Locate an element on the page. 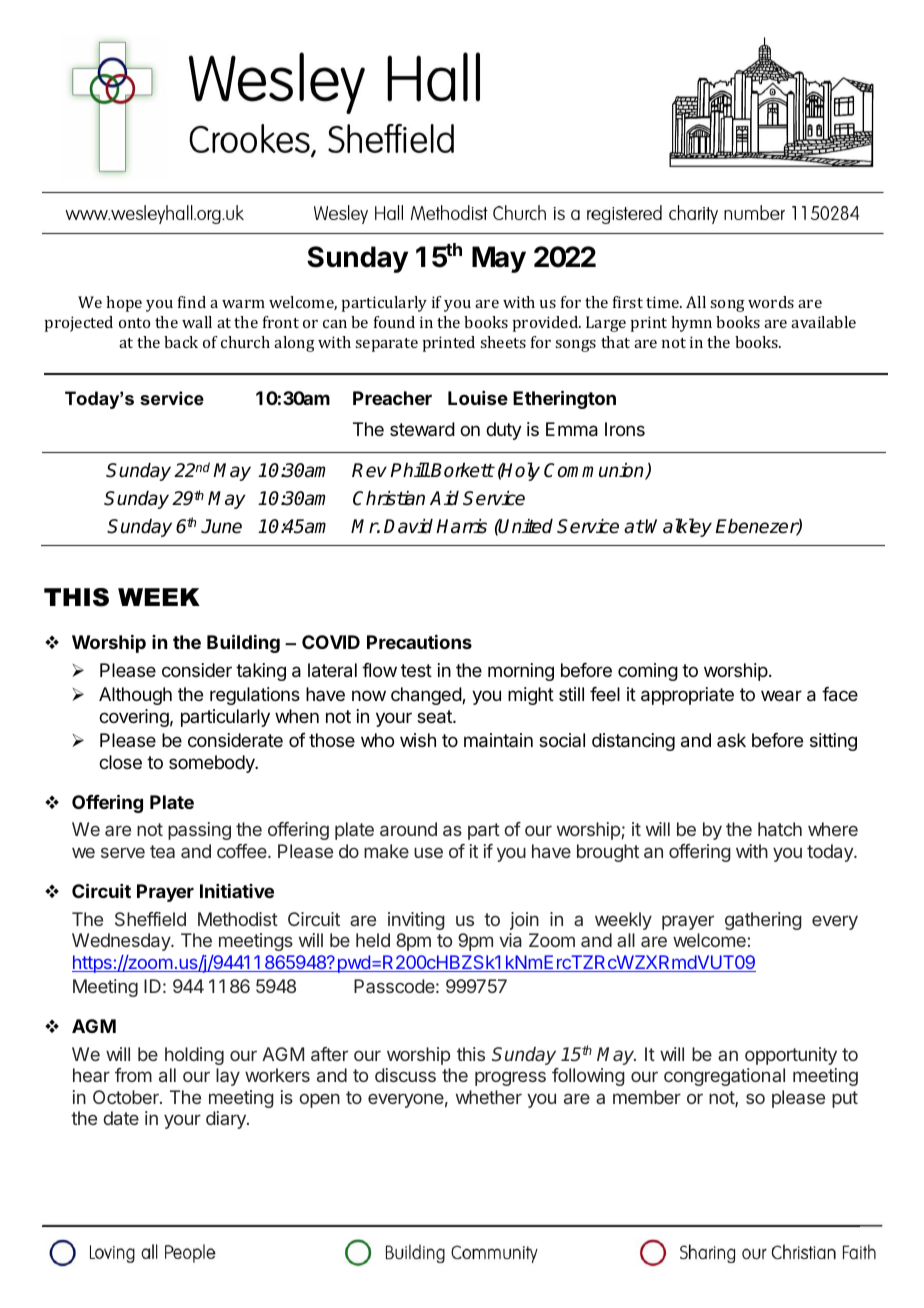 The height and width of the document is (1308, 924). sheets is located at coordinates (503, 342).
